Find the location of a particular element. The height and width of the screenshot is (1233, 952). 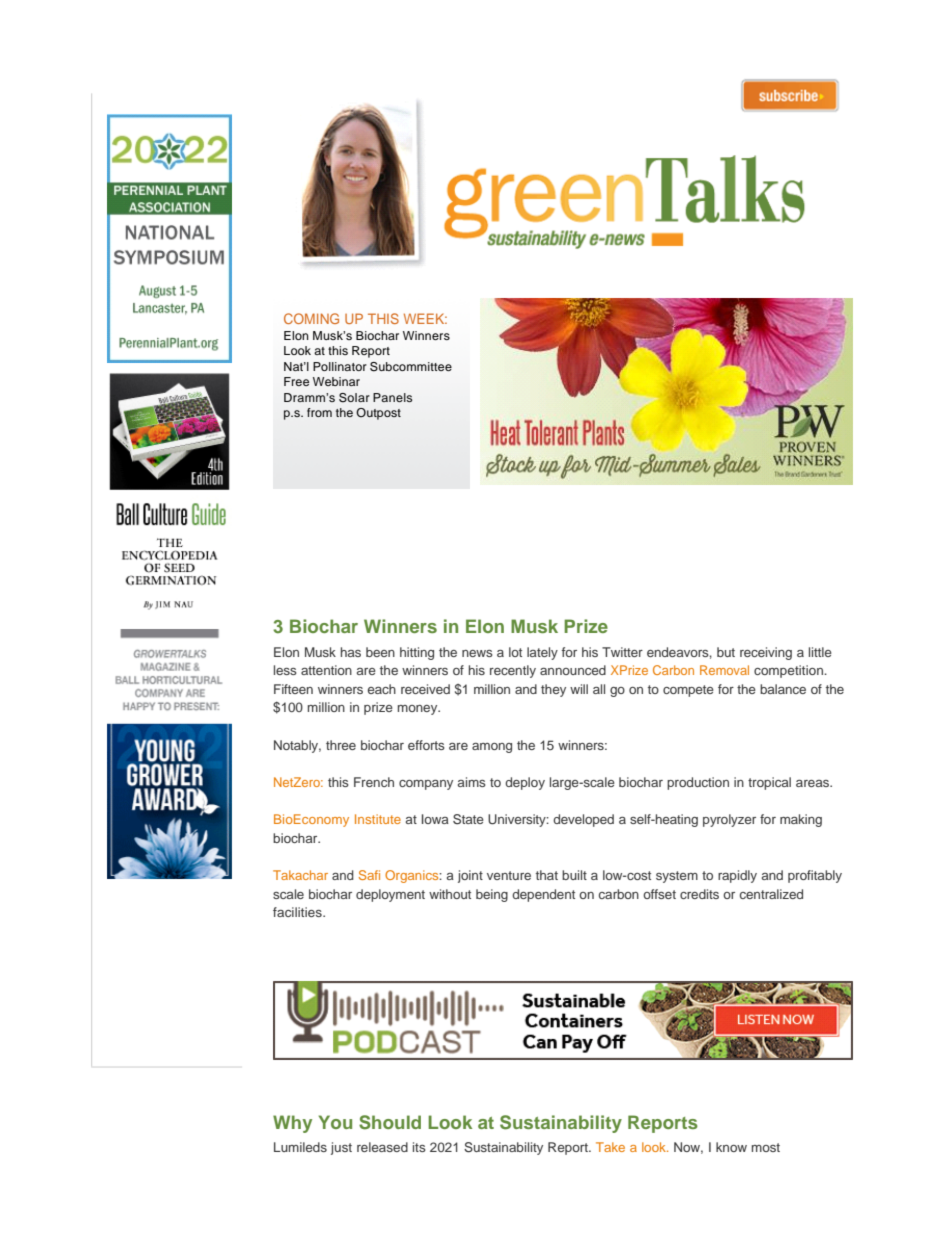

announced is located at coordinates (573, 670).
